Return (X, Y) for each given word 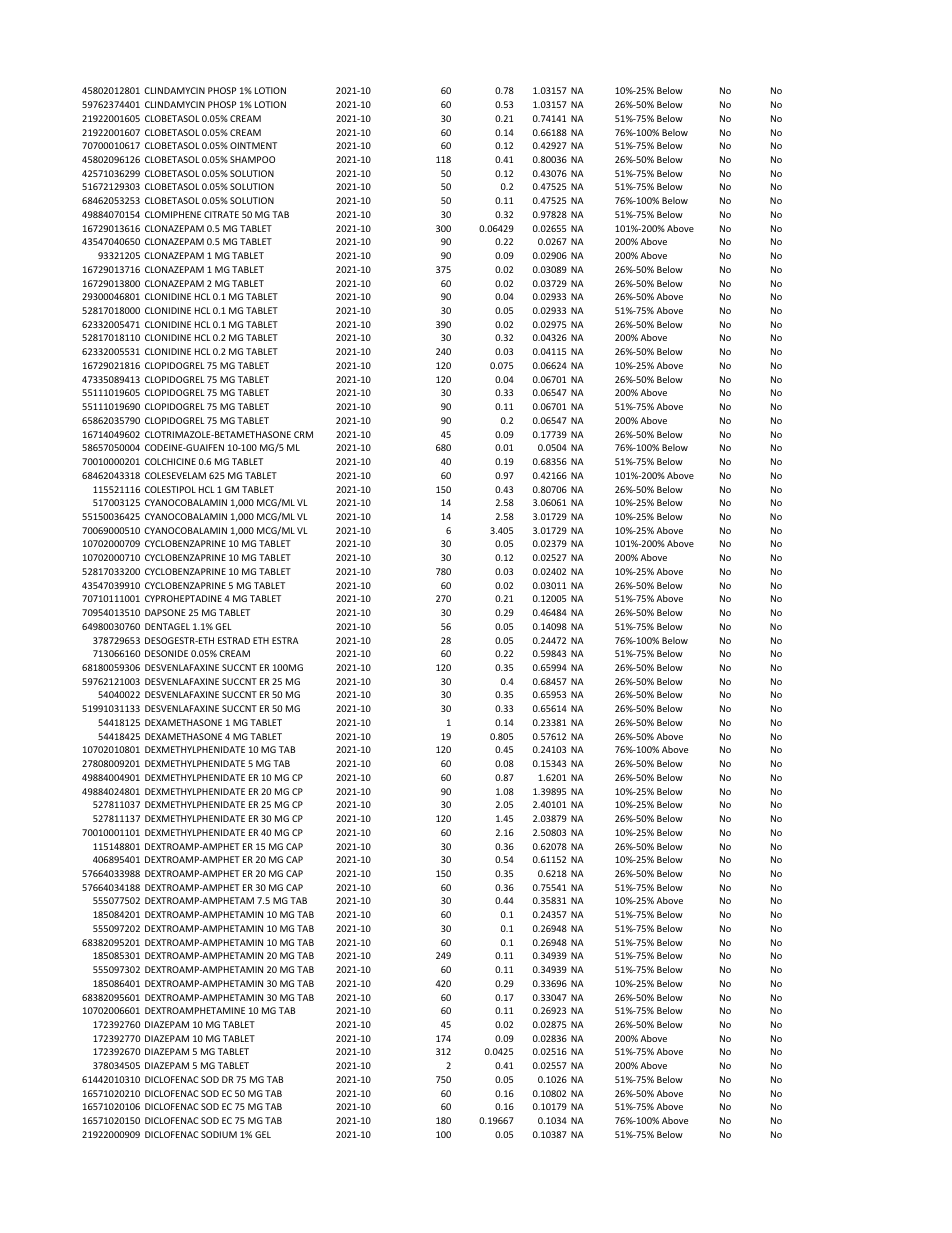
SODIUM (219, 1134)
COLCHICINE (170, 461)
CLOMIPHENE (173, 214)
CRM (303, 434)
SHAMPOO (252, 159)
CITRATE (221, 214)
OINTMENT (253, 145)
